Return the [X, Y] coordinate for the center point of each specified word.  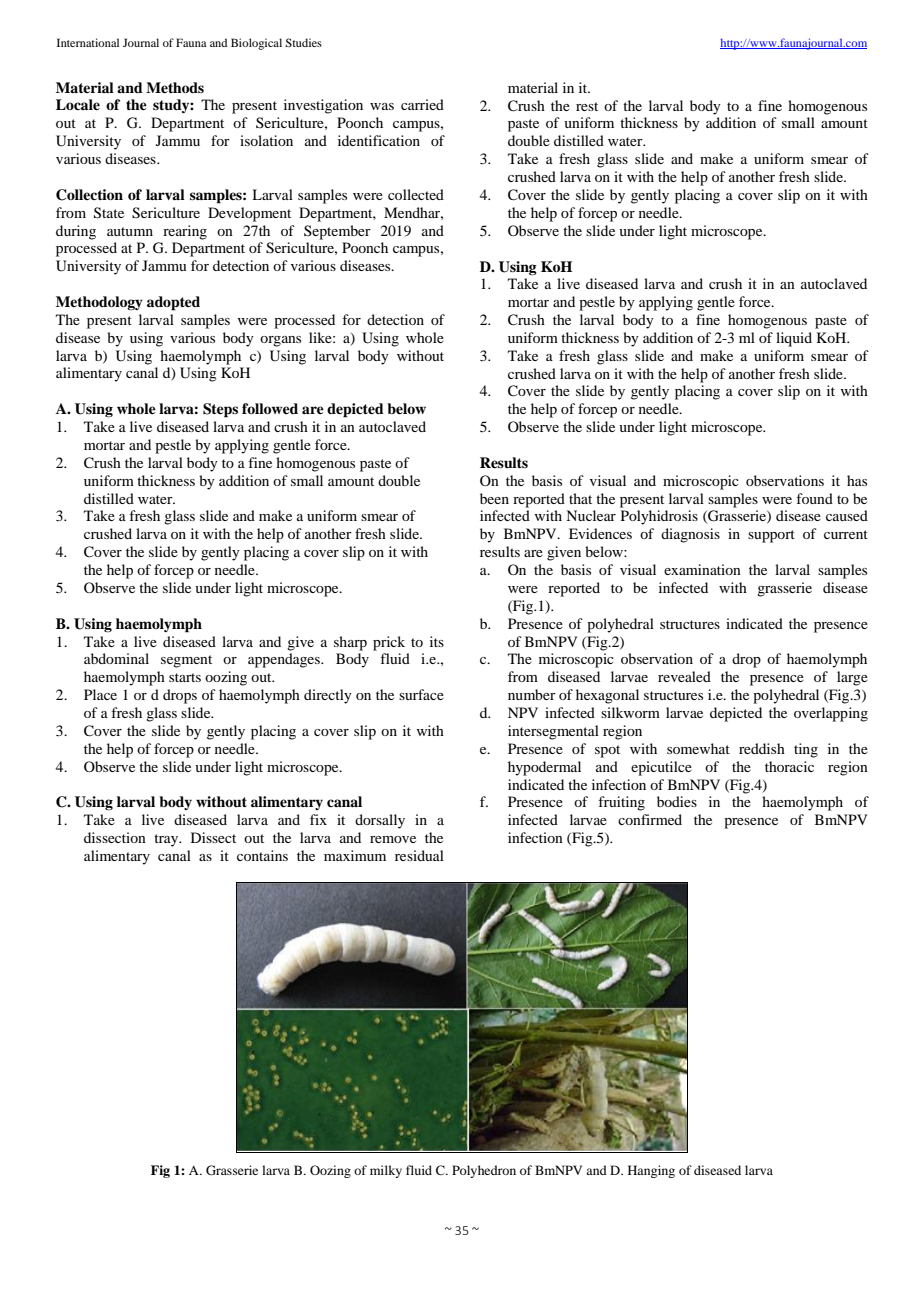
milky [386, 1171]
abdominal [116, 658]
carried [422, 104]
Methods [175, 87]
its [437, 641]
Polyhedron [484, 1171]
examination [702, 569]
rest [587, 106]
